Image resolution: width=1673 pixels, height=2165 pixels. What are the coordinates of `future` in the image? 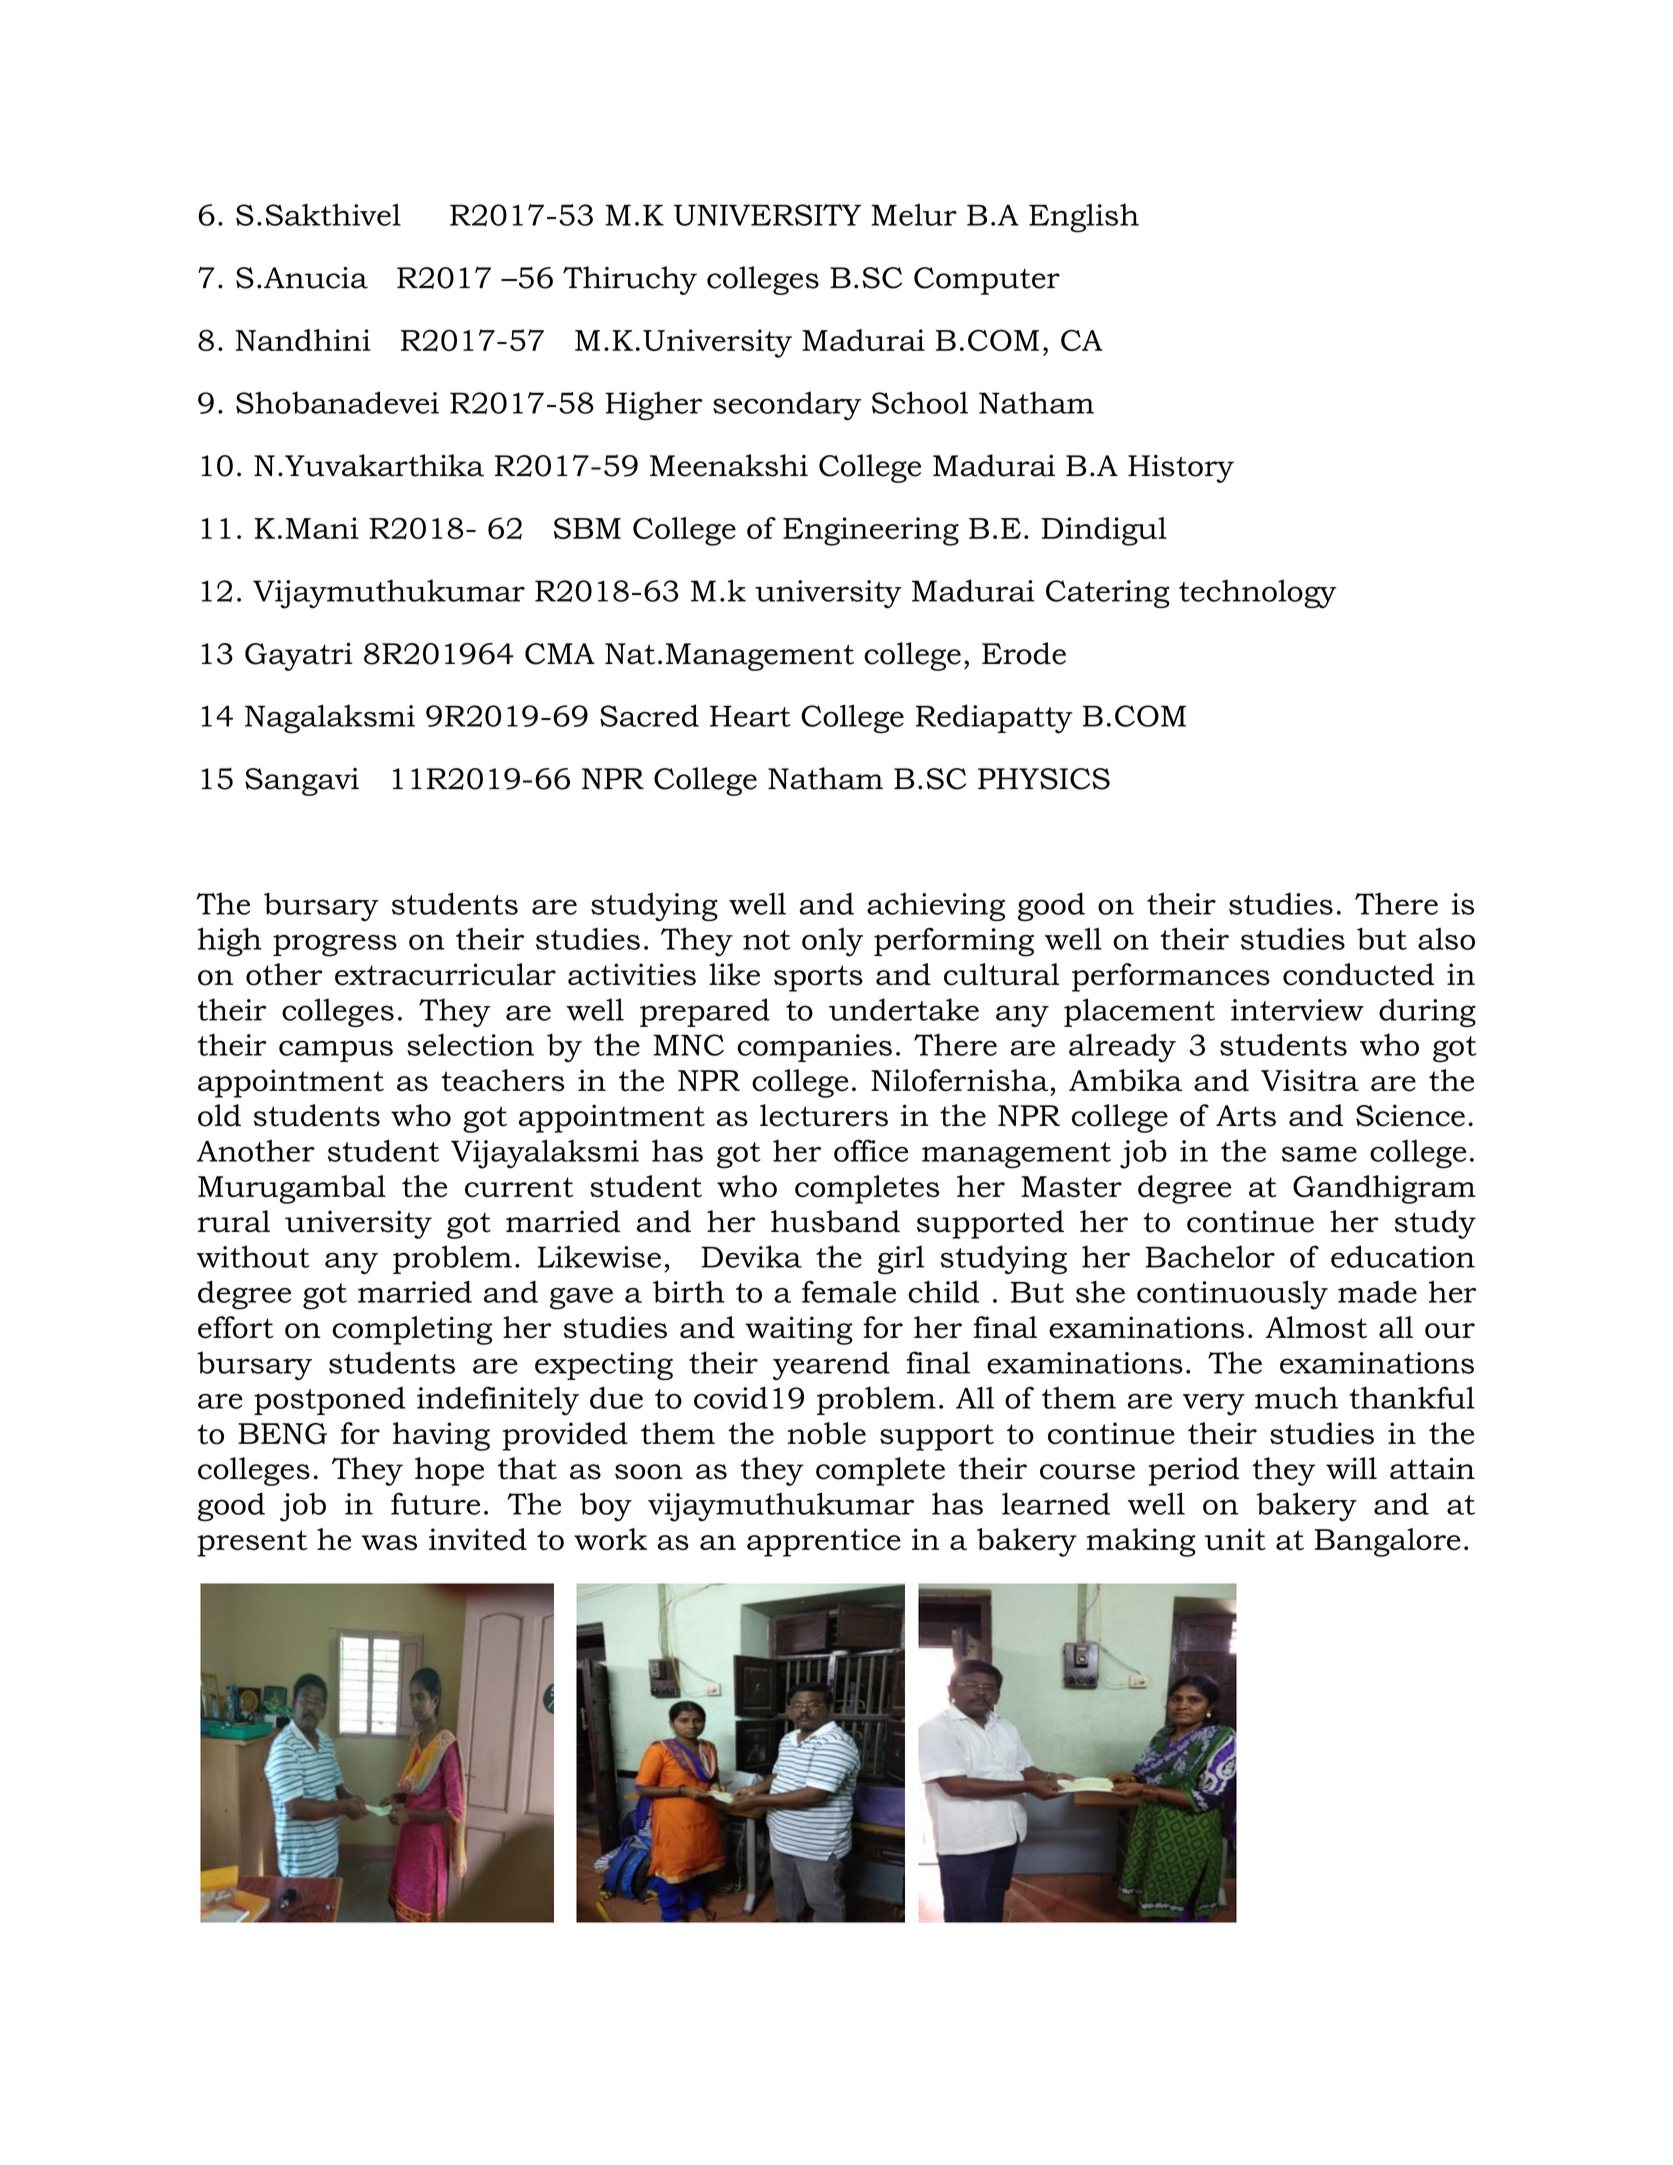 It's located at (435, 1503).
